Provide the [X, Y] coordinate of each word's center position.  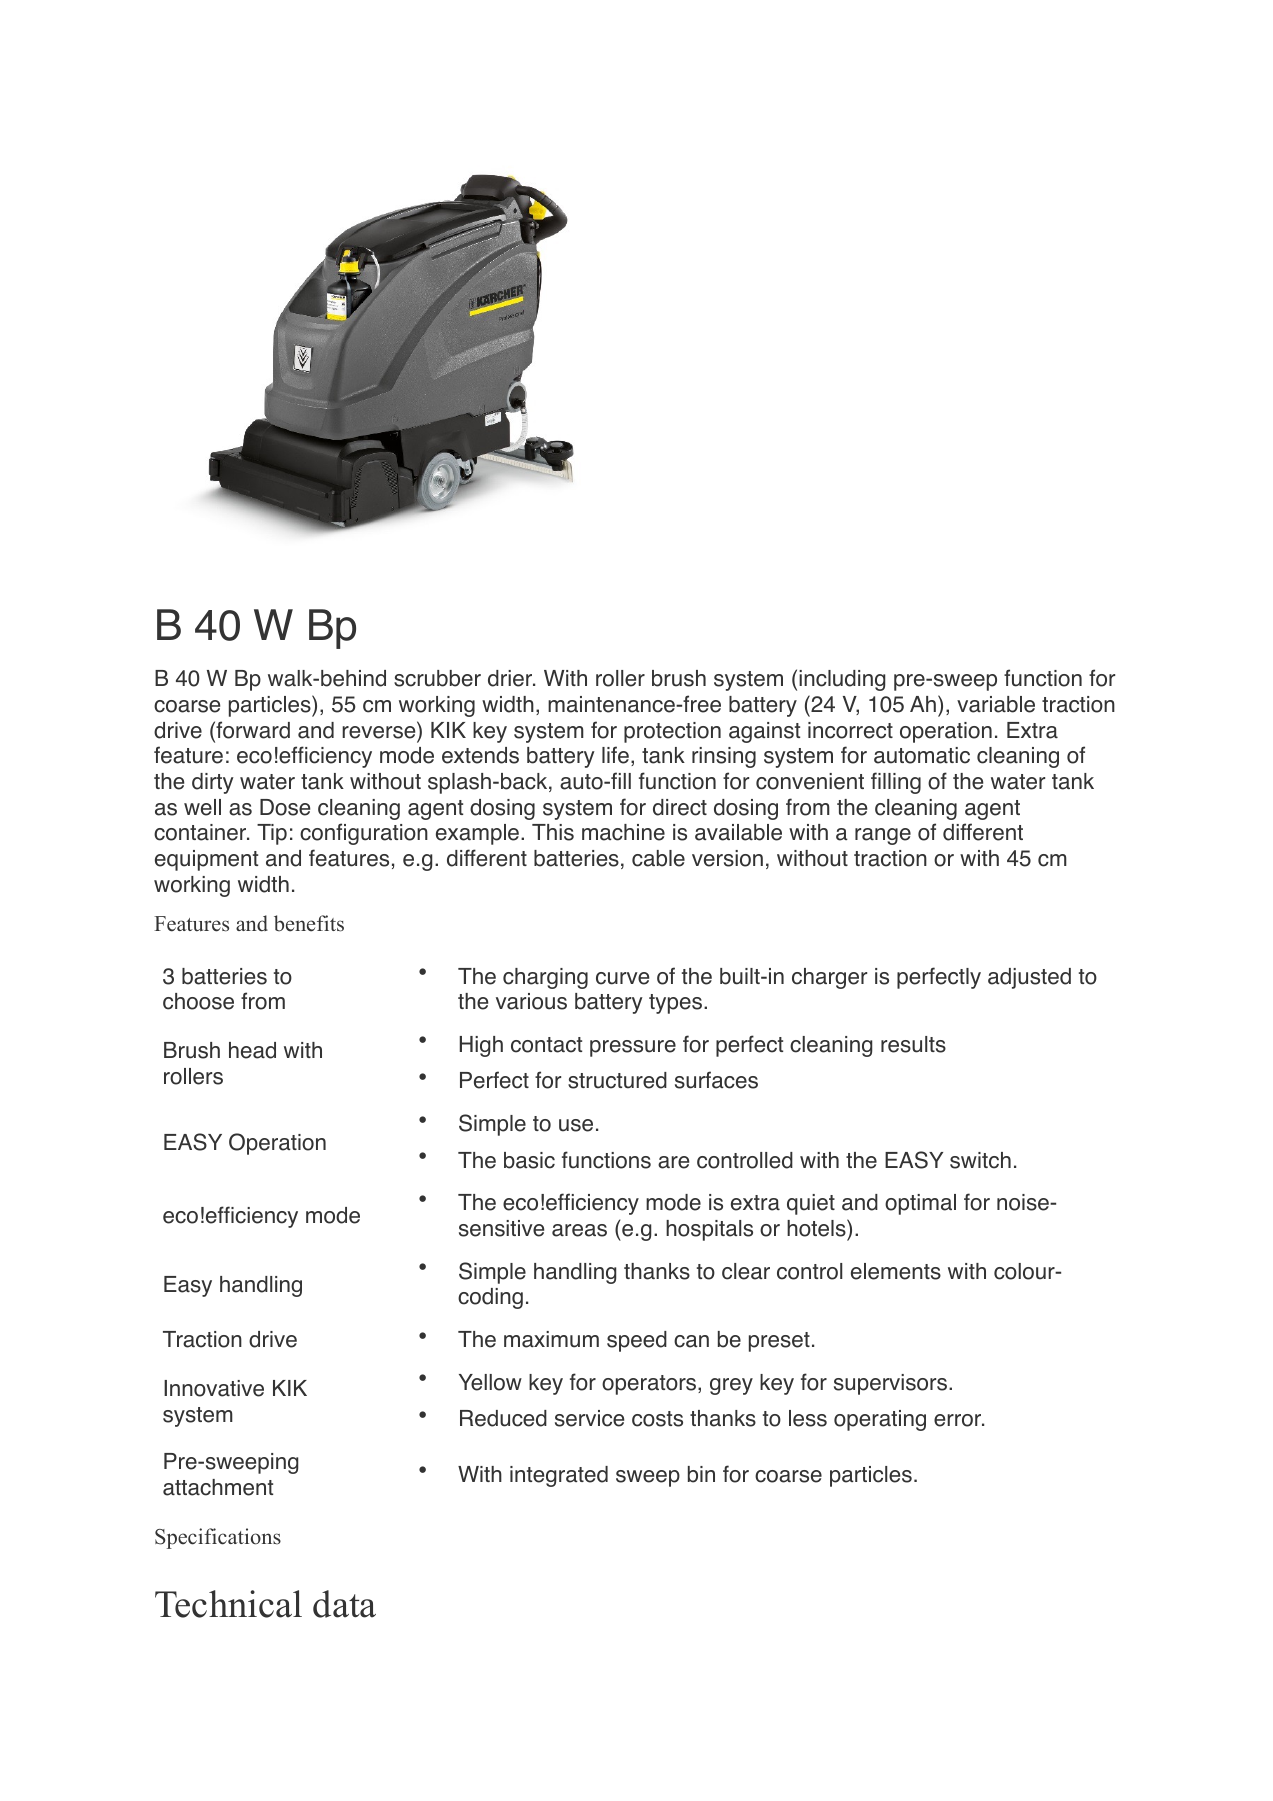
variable [996, 704]
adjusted [1029, 978]
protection [672, 732]
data [344, 1604]
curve [622, 978]
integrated [559, 1476]
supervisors [892, 1384]
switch [980, 1160]
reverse [378, 732]
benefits [309, 923]
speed [637, 1341]
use [576, 1125]
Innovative [214, 1388]
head [252, 1050]
